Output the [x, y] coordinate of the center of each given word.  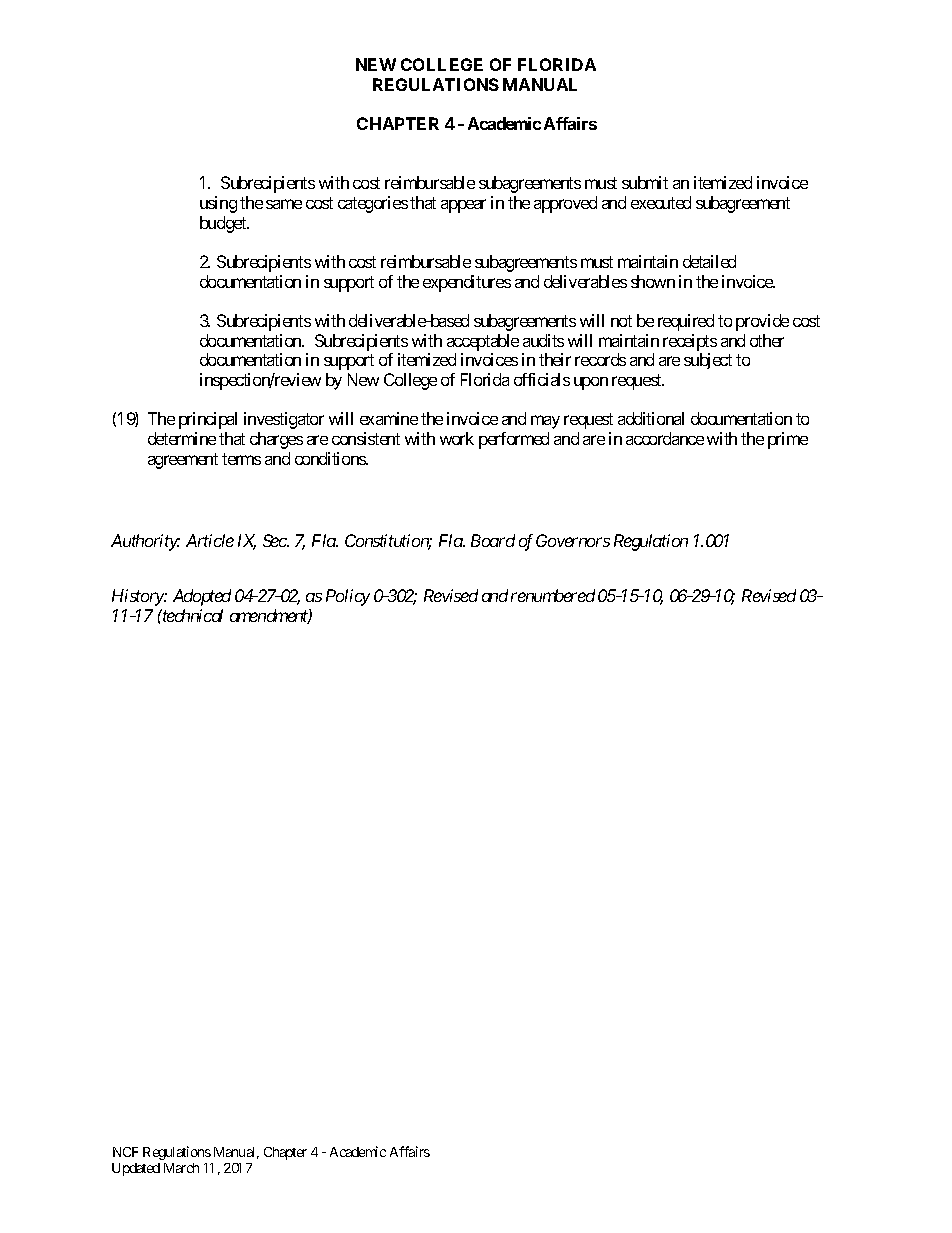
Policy [348, 597]
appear [463, 206]
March [181, 1168]
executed [661, 202]
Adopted [202, 597]
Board [493, 540]
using [218, 204]
